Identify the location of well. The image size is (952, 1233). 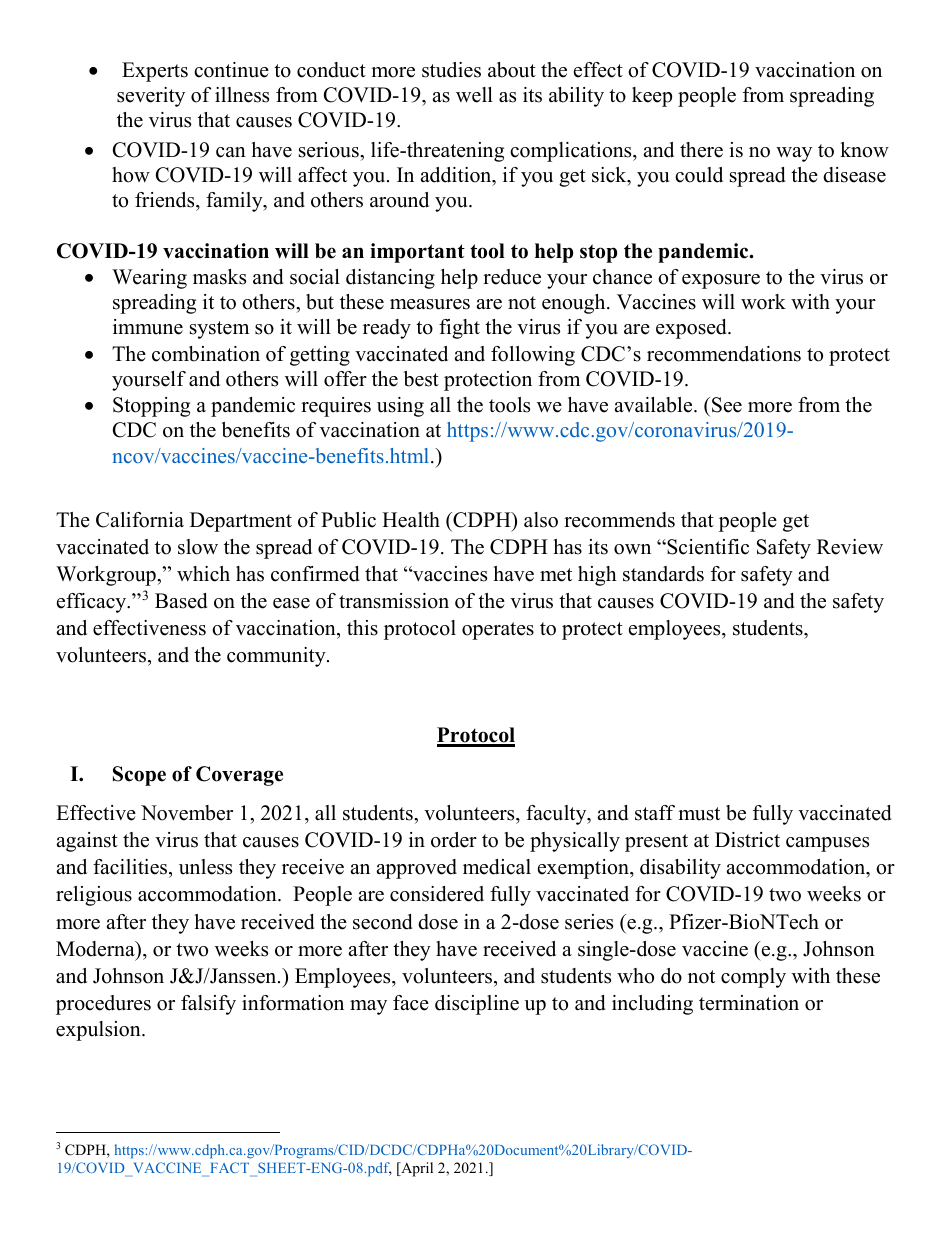
(474, 95).
